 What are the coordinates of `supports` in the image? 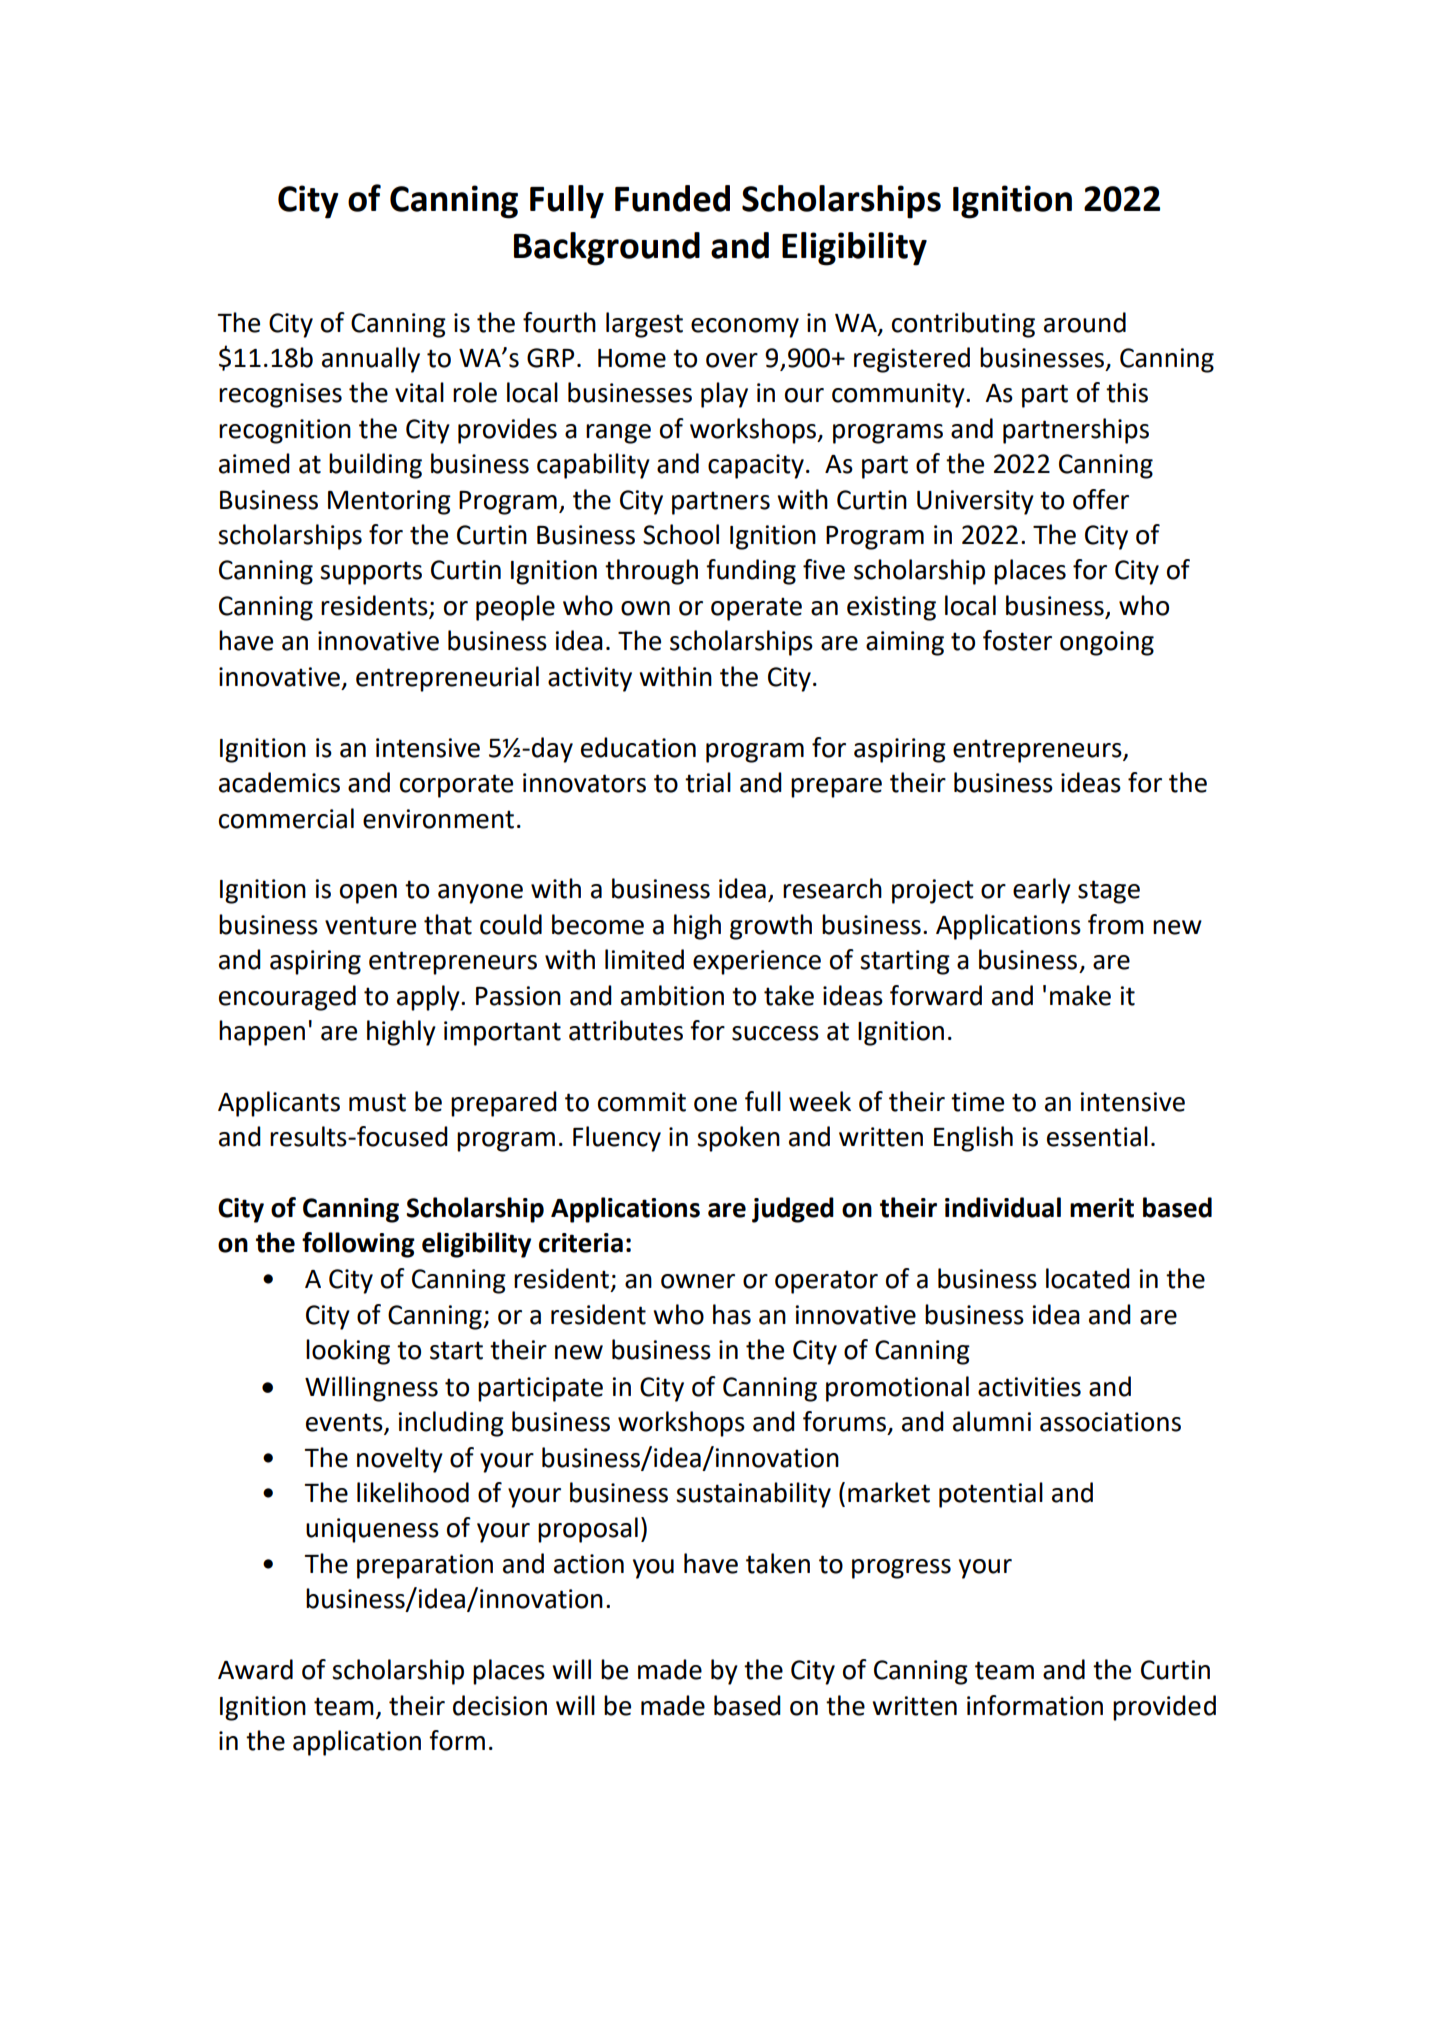 It's located at (371, 573).
